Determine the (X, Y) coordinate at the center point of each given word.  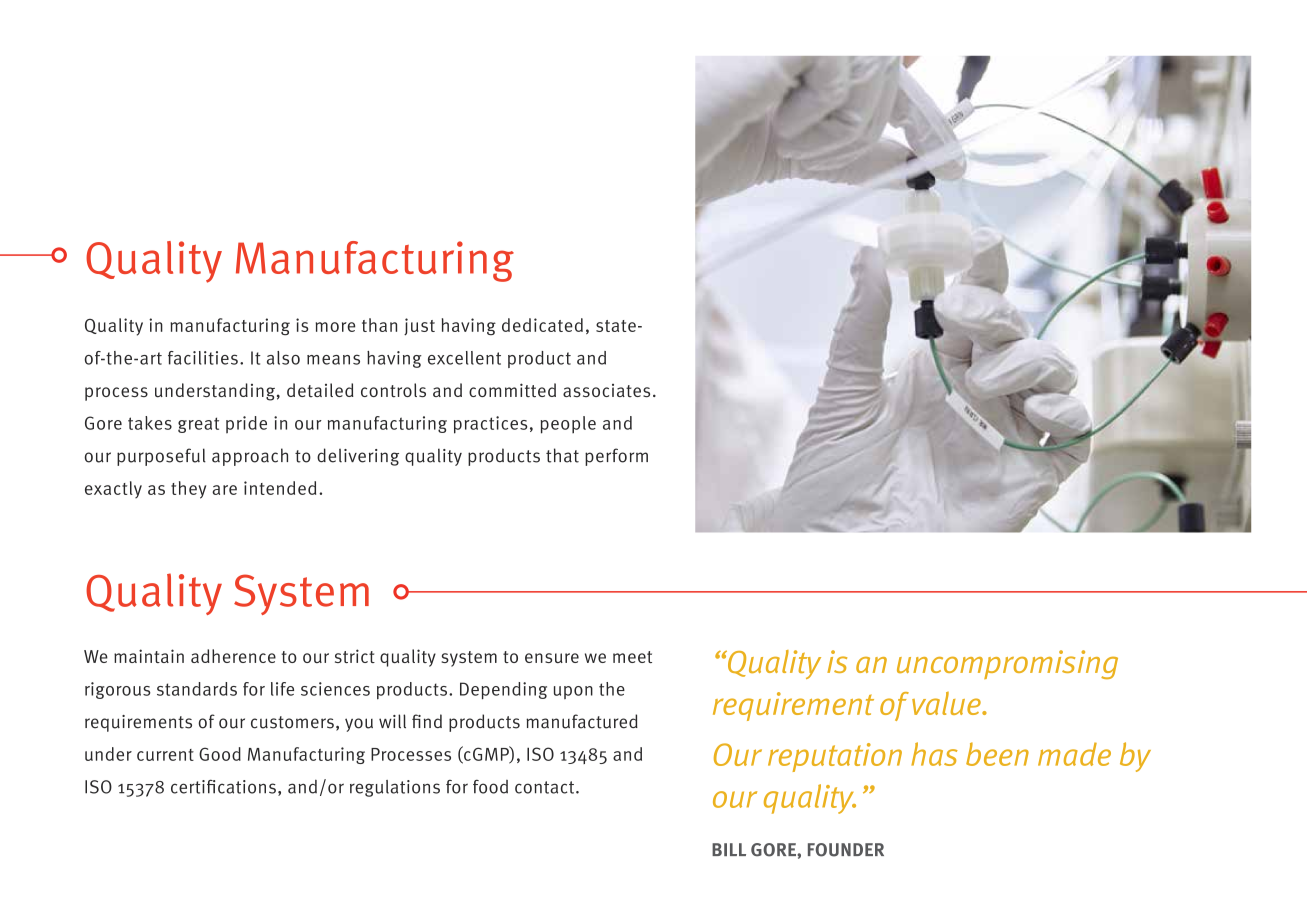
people (568, 425)
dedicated (542, 325)
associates (606, 390)
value (947, 703)
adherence (233, 656)
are (224, 490)
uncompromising (1007, 664)
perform (616, 457)
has (934, 754)
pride (246, 424)
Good (220, 754)
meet (632, 657)
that (562, 455)
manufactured (582, 721)
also (283, 358)
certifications (223, 787)
